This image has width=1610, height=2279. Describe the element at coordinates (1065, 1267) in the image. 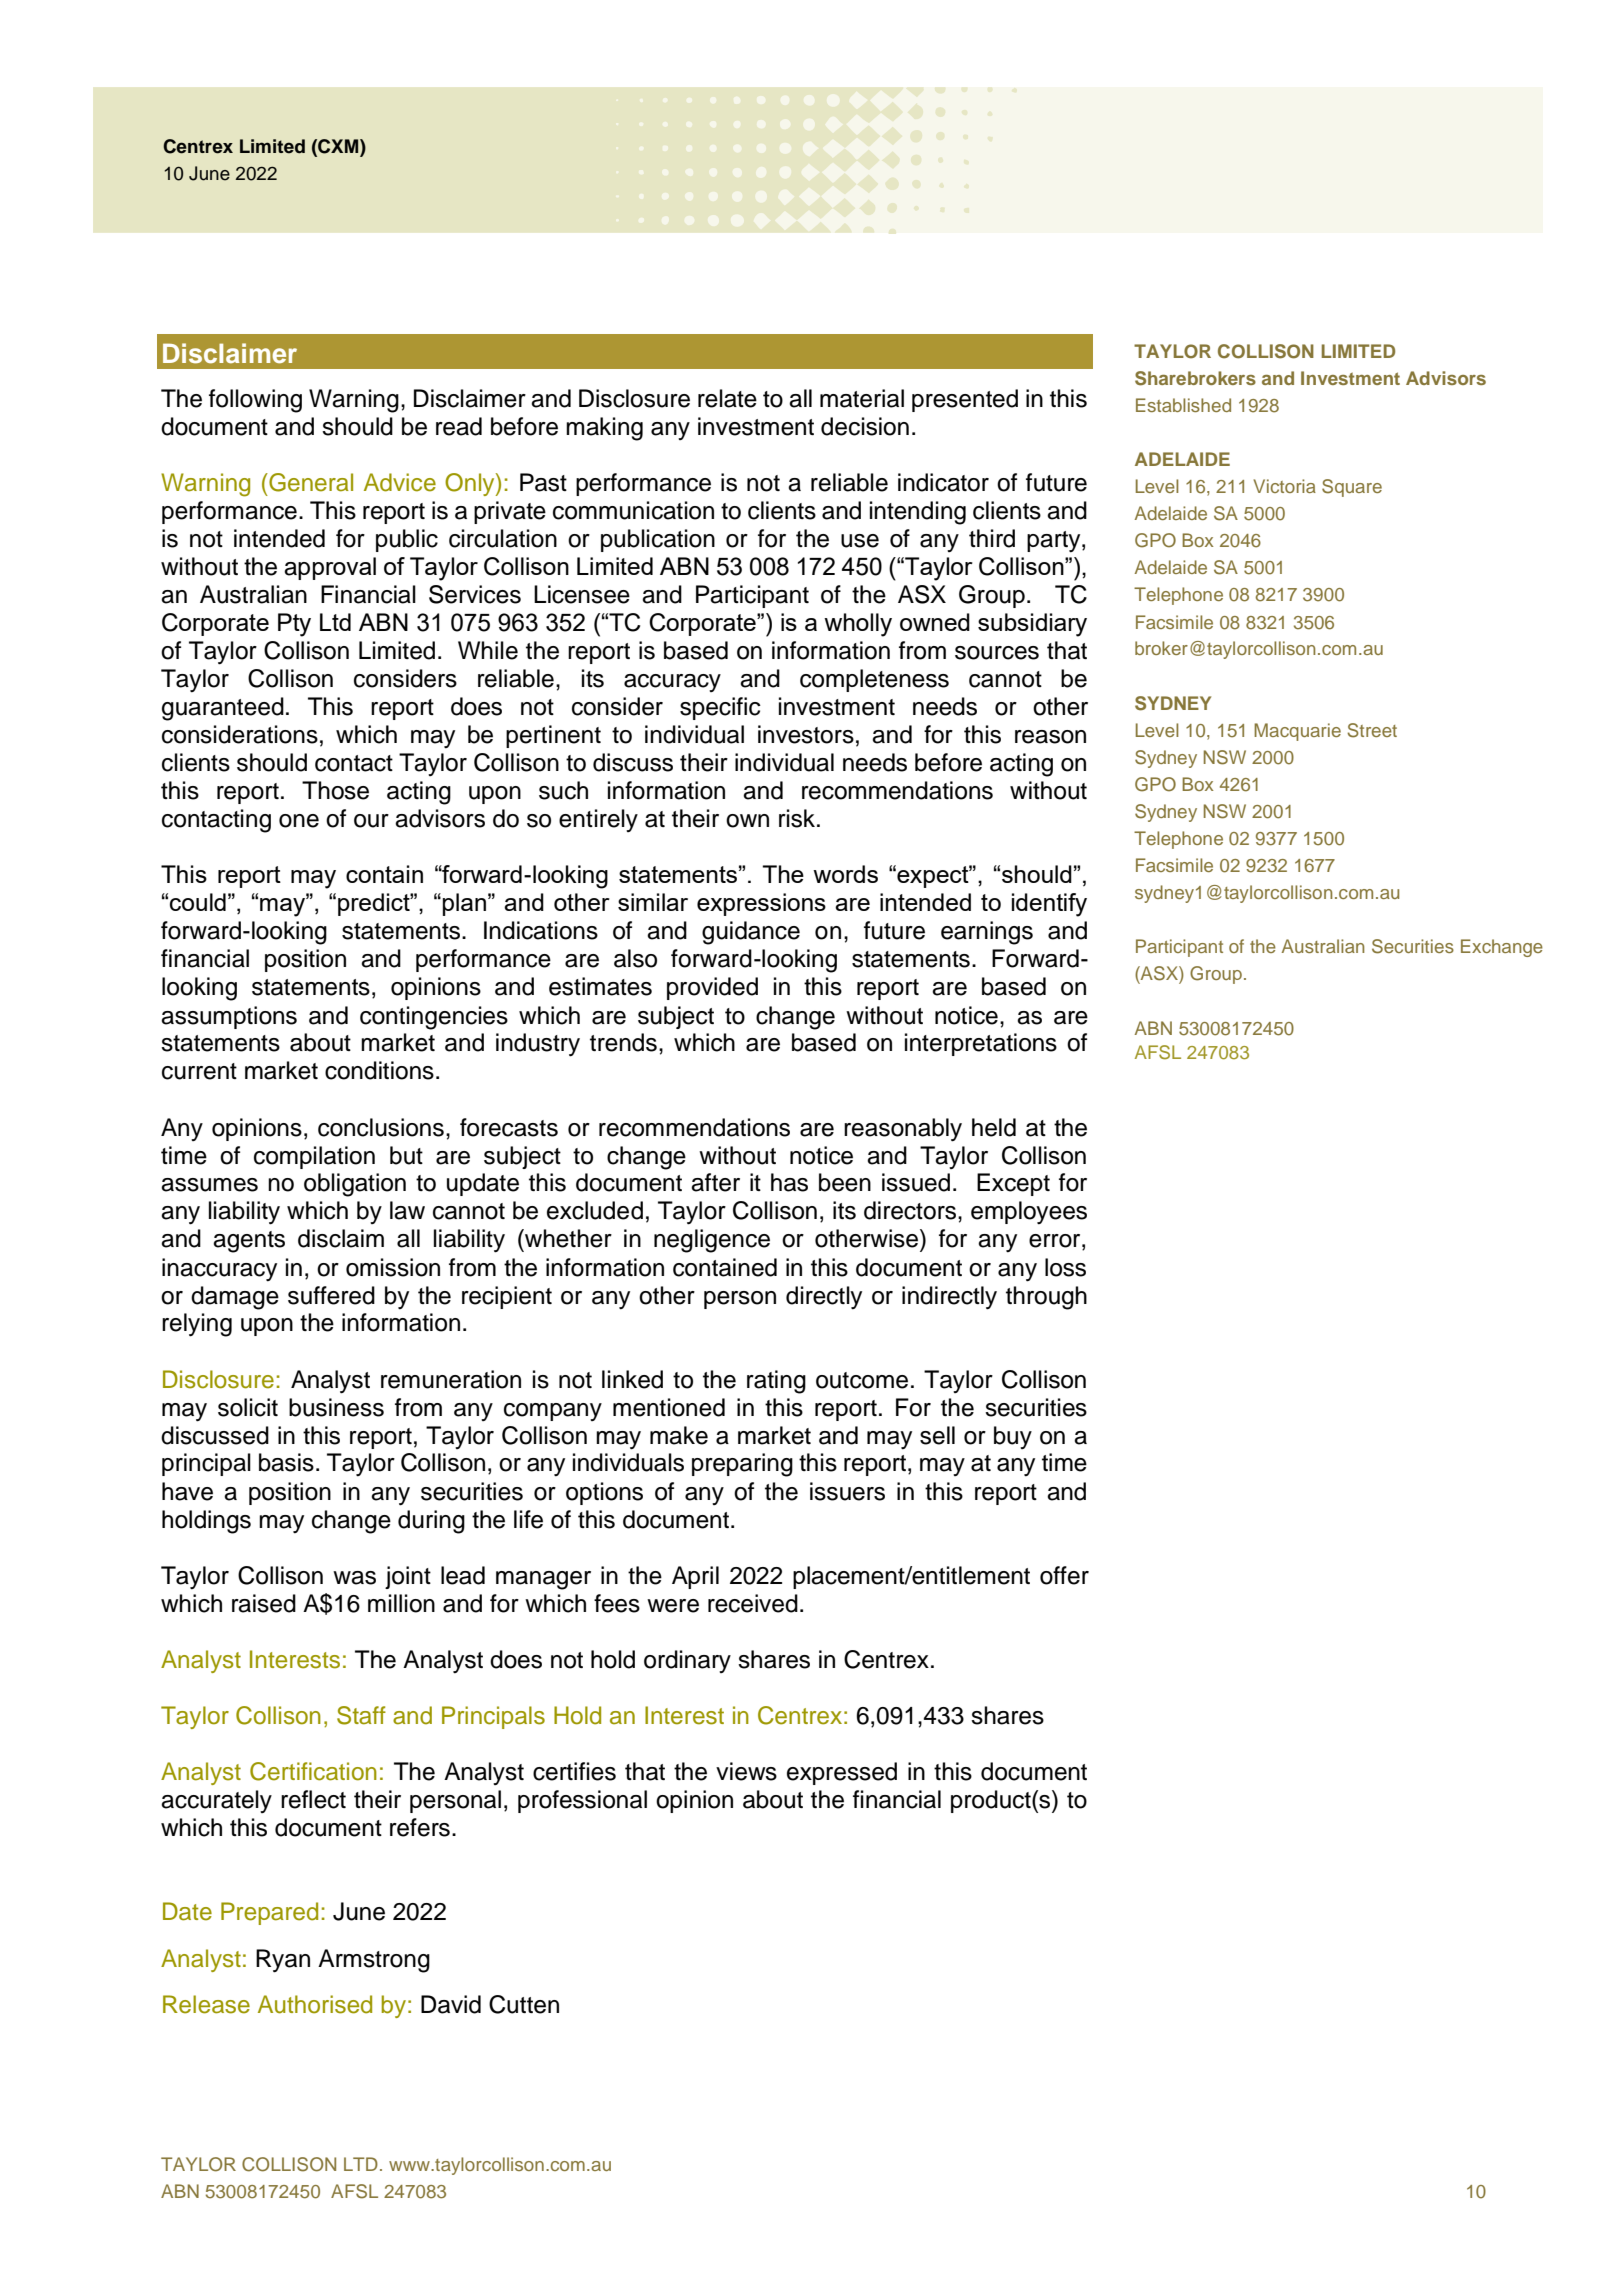

I see `loss` at that location.
